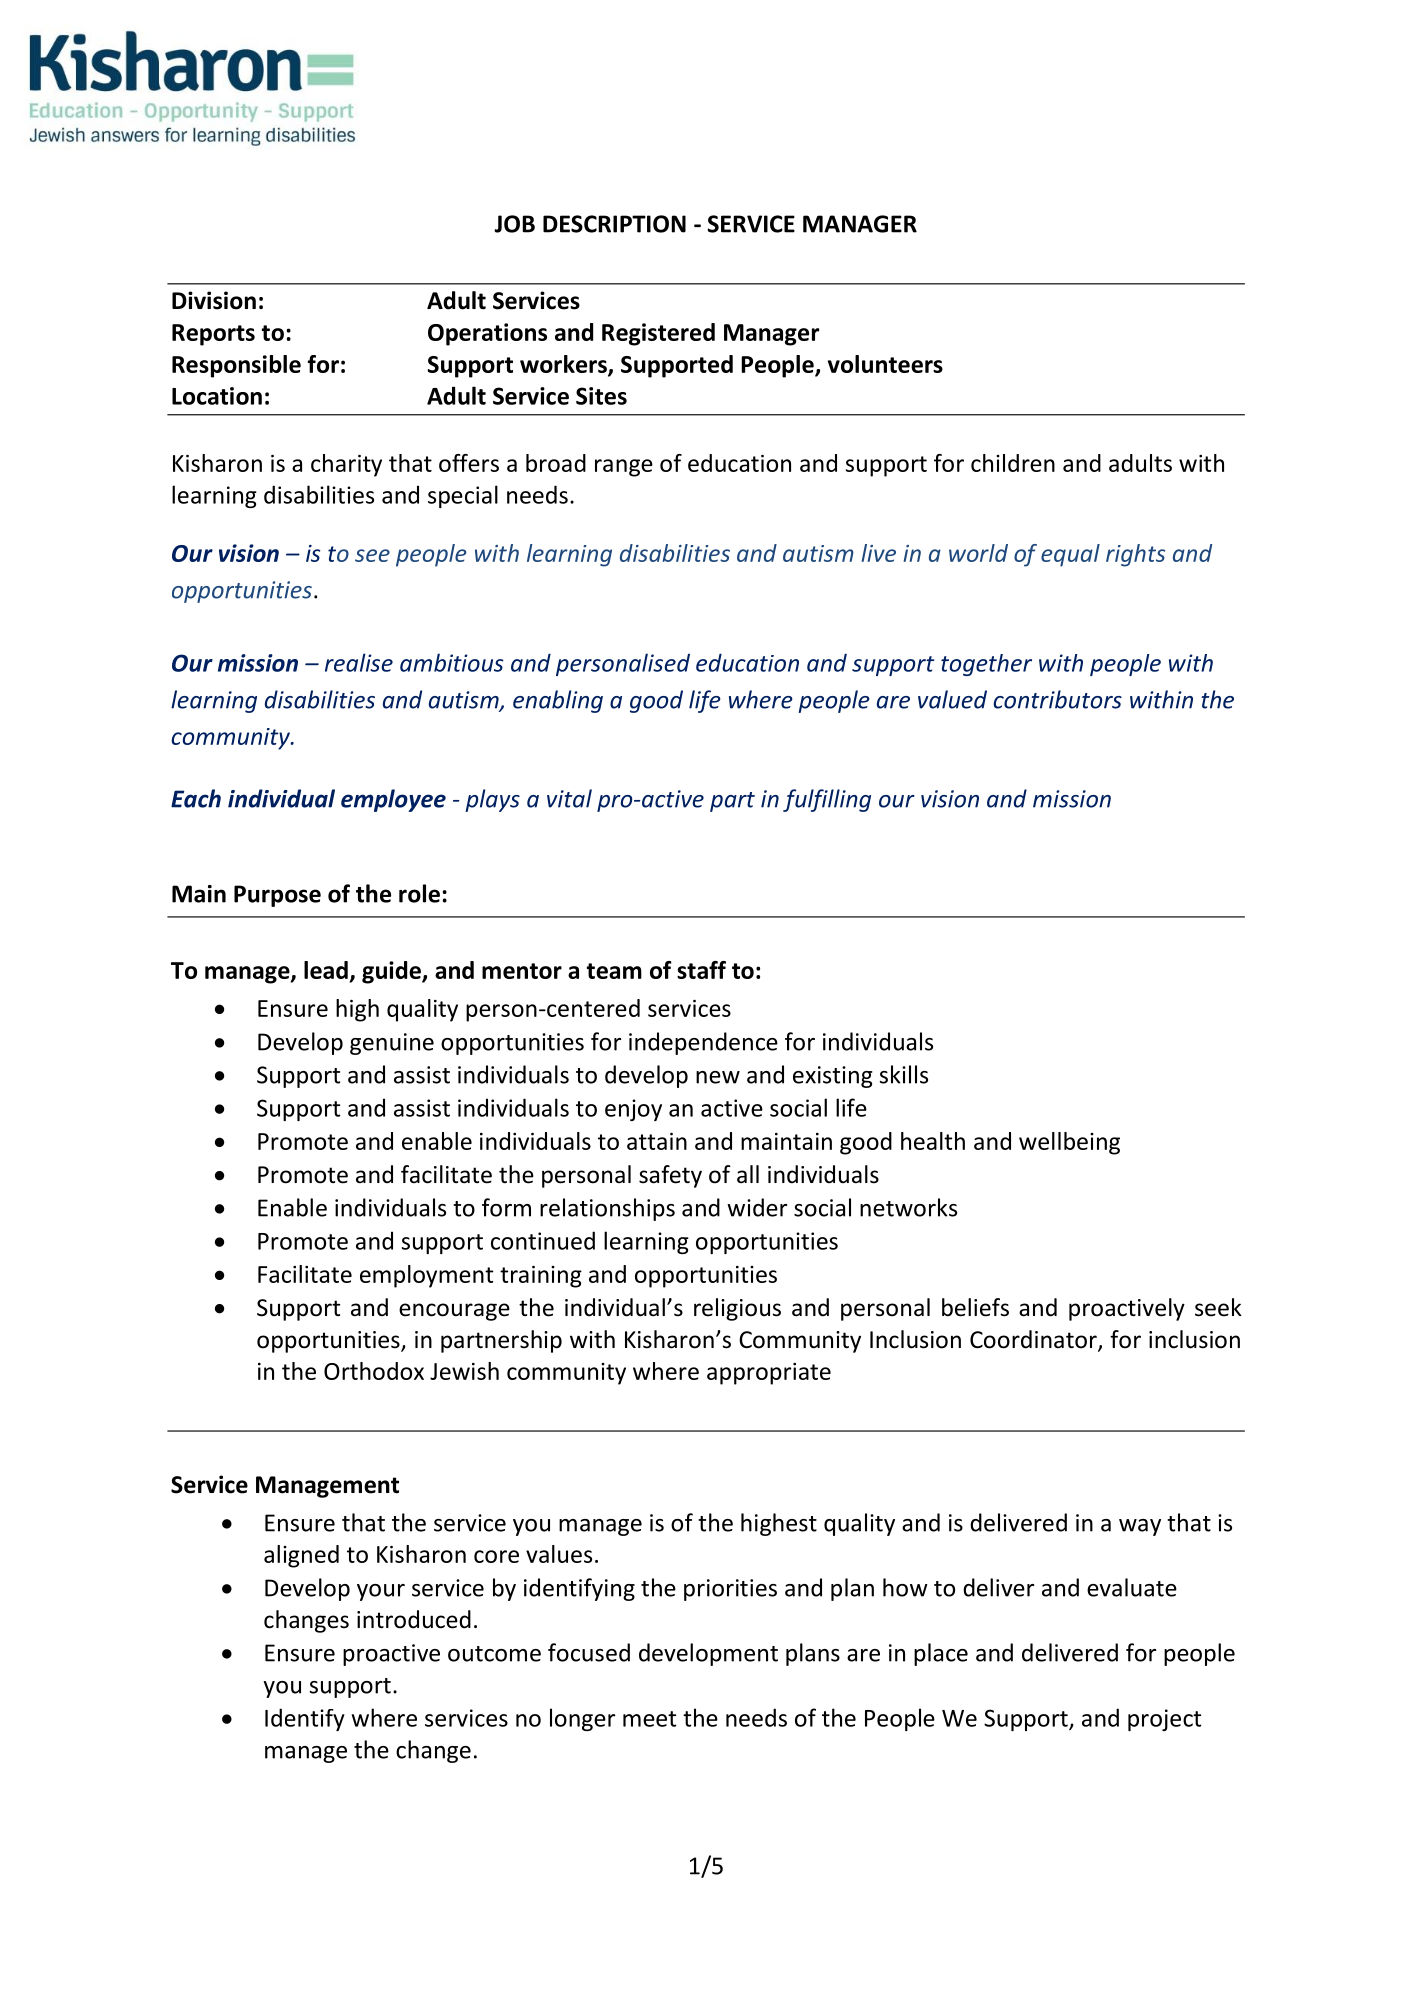  I want to click on employment, so click(426, 1276).
